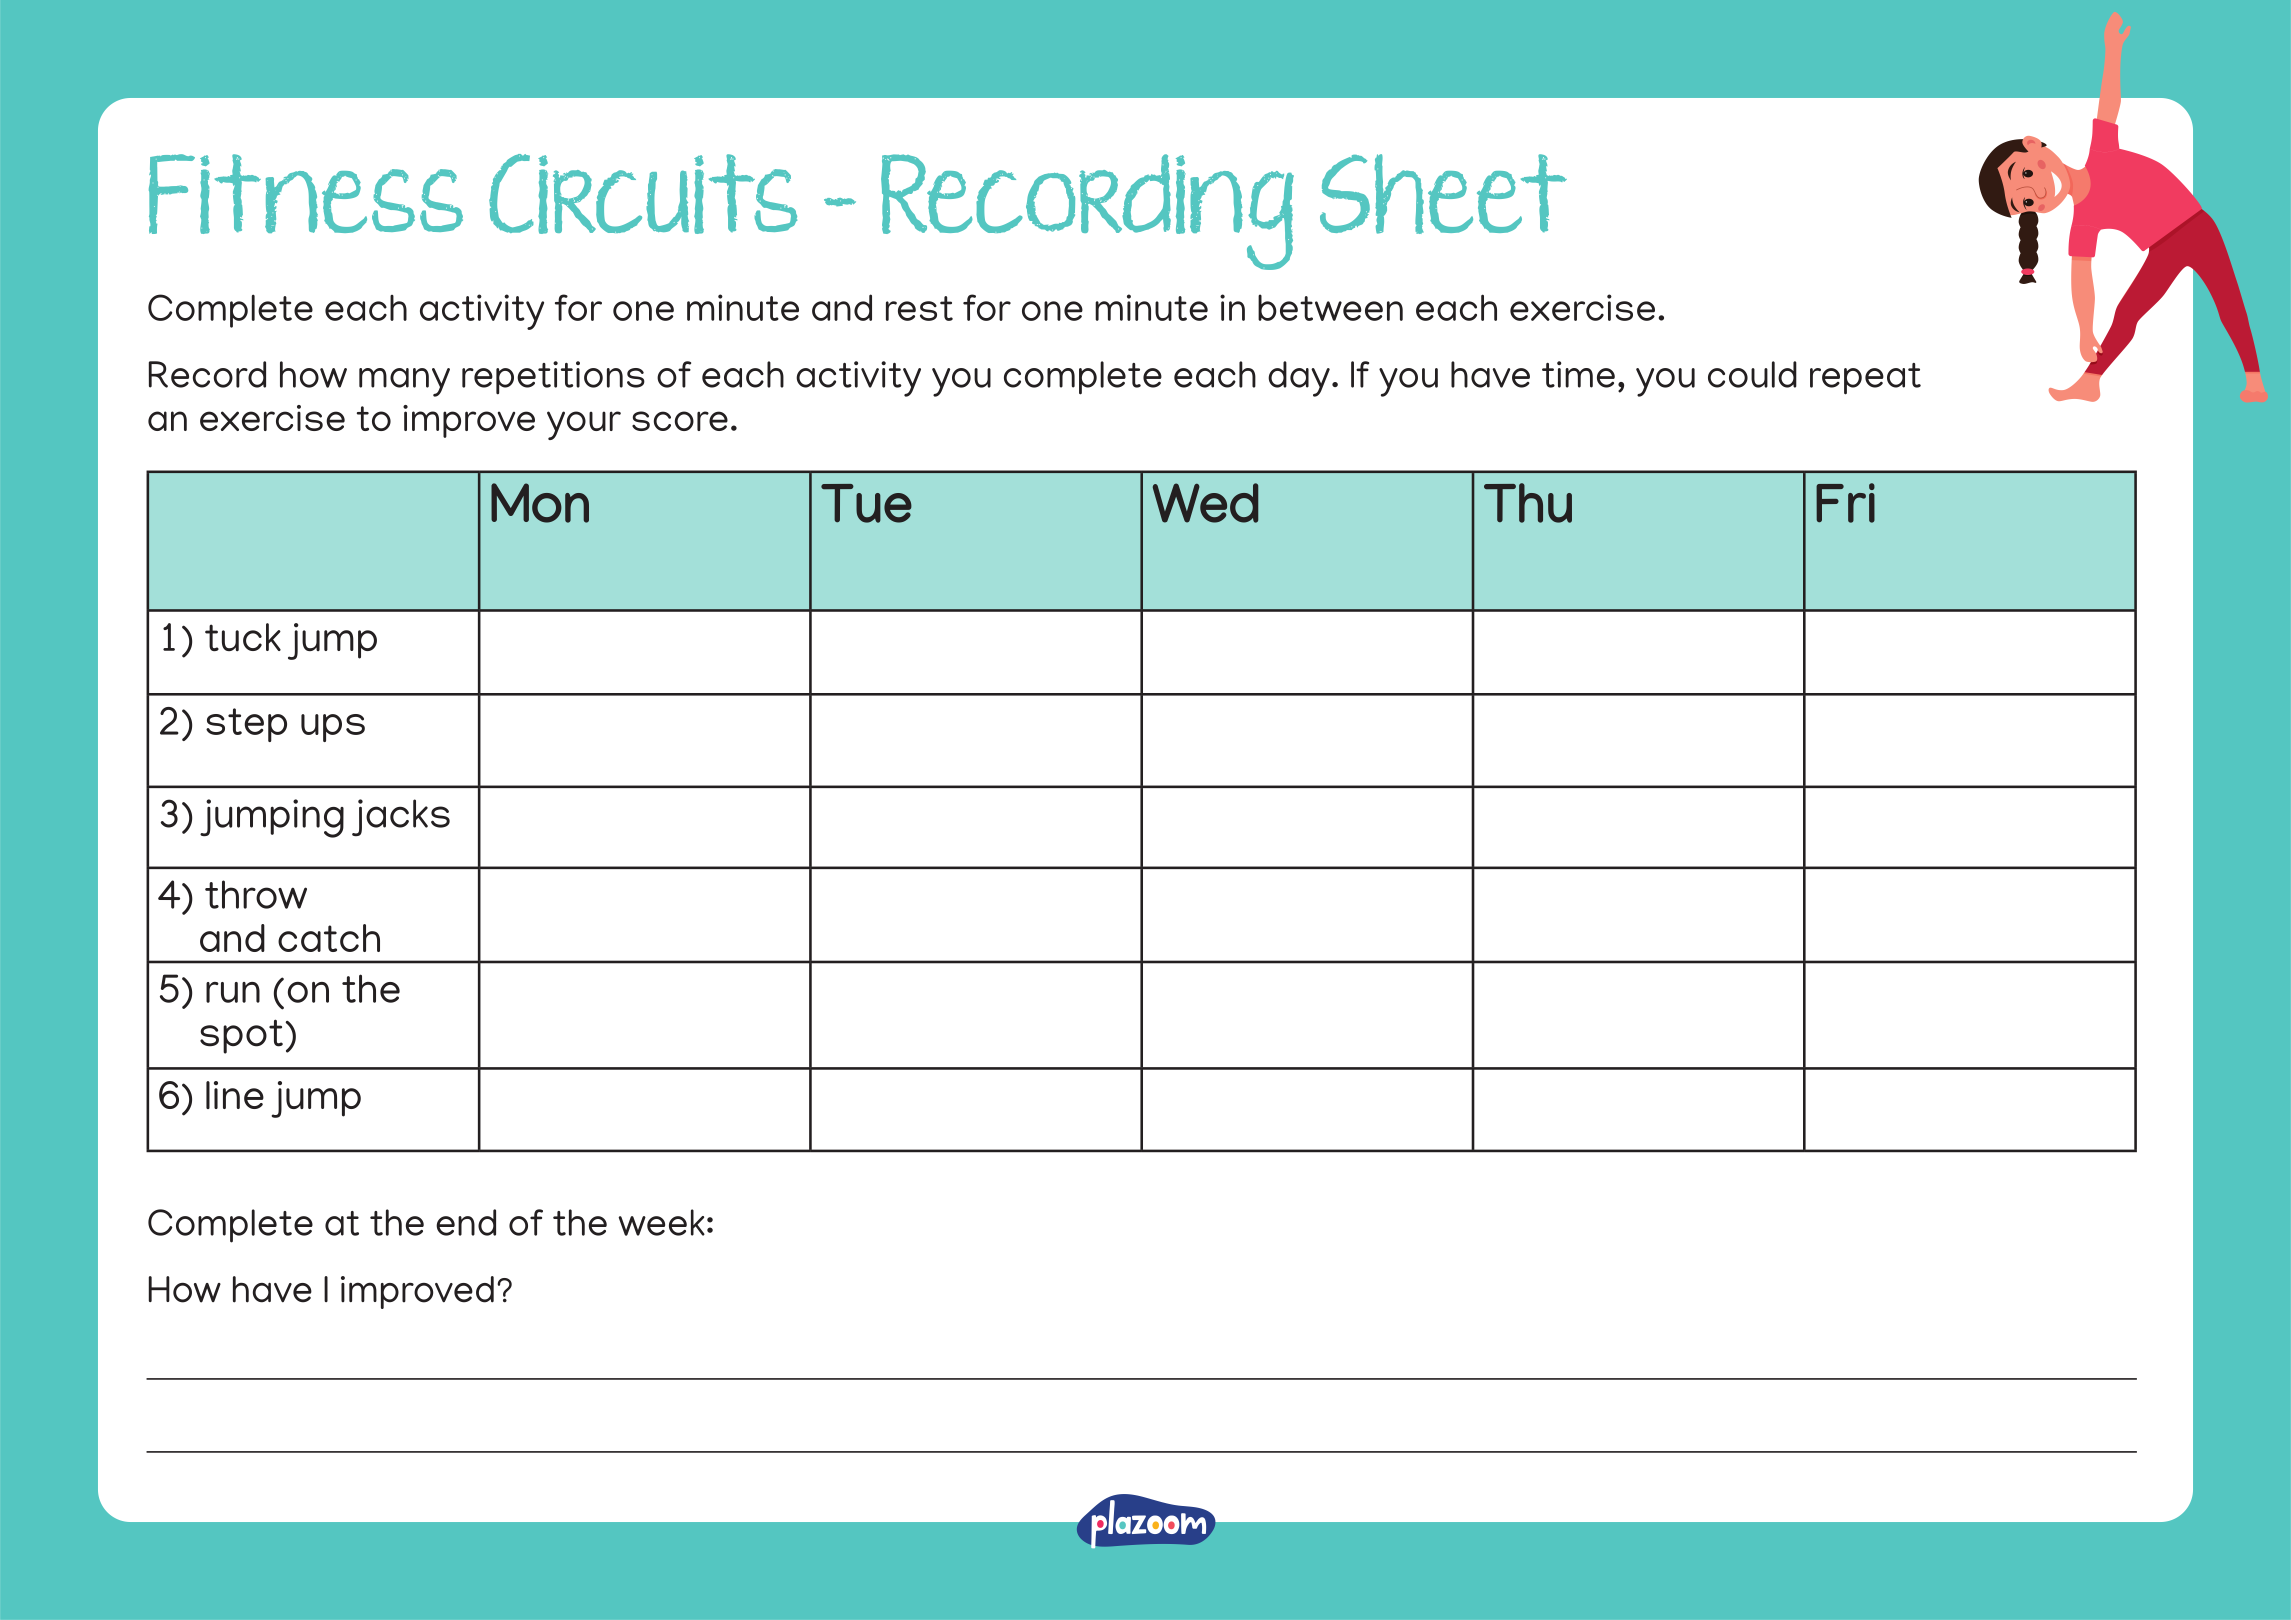 The image size is (2291, 1620). Describe the element at coordinates (919, 308) in the screenshot. I see `rest` at that location.
